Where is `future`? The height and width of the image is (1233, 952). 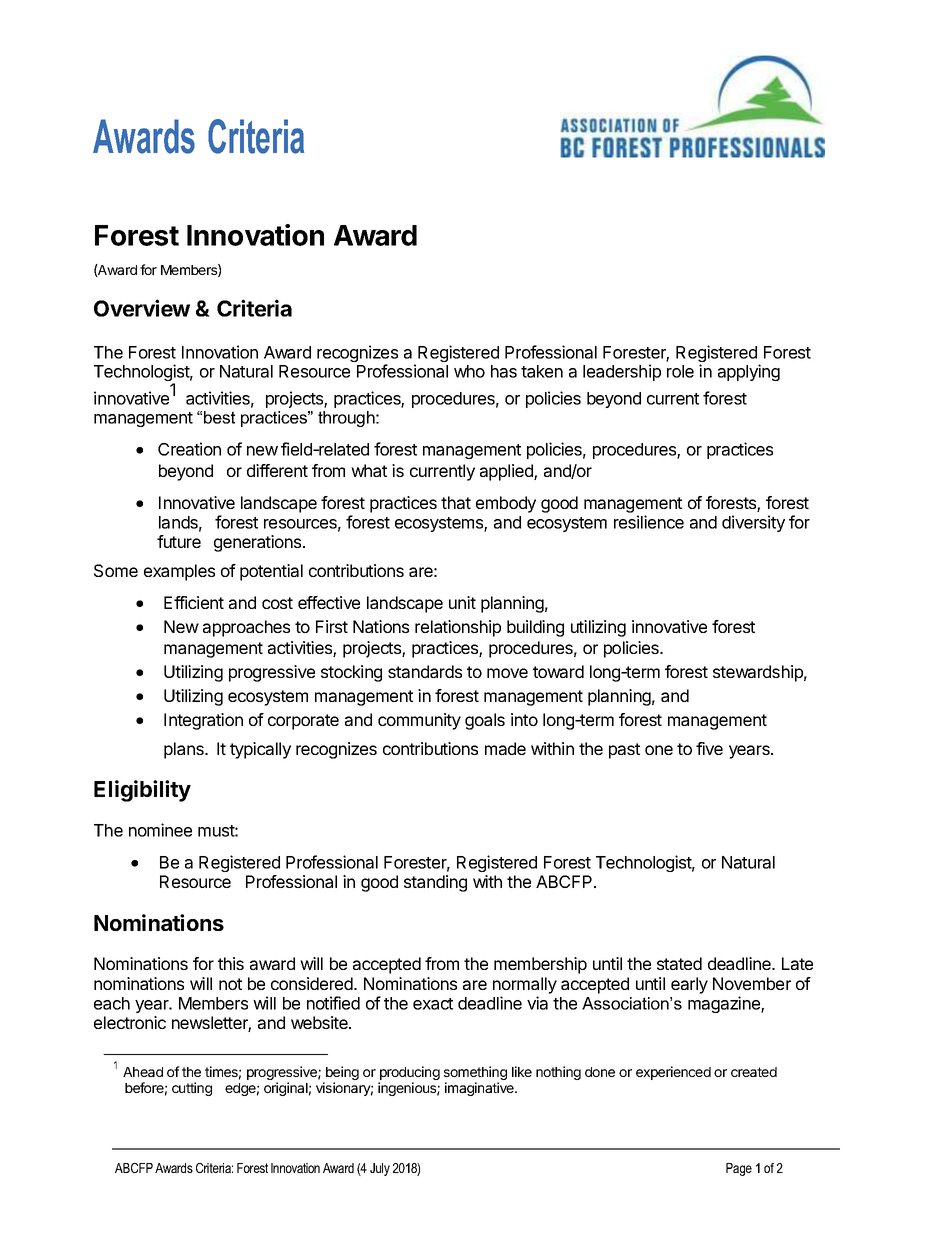
future is located at coordinates (179, 541).
